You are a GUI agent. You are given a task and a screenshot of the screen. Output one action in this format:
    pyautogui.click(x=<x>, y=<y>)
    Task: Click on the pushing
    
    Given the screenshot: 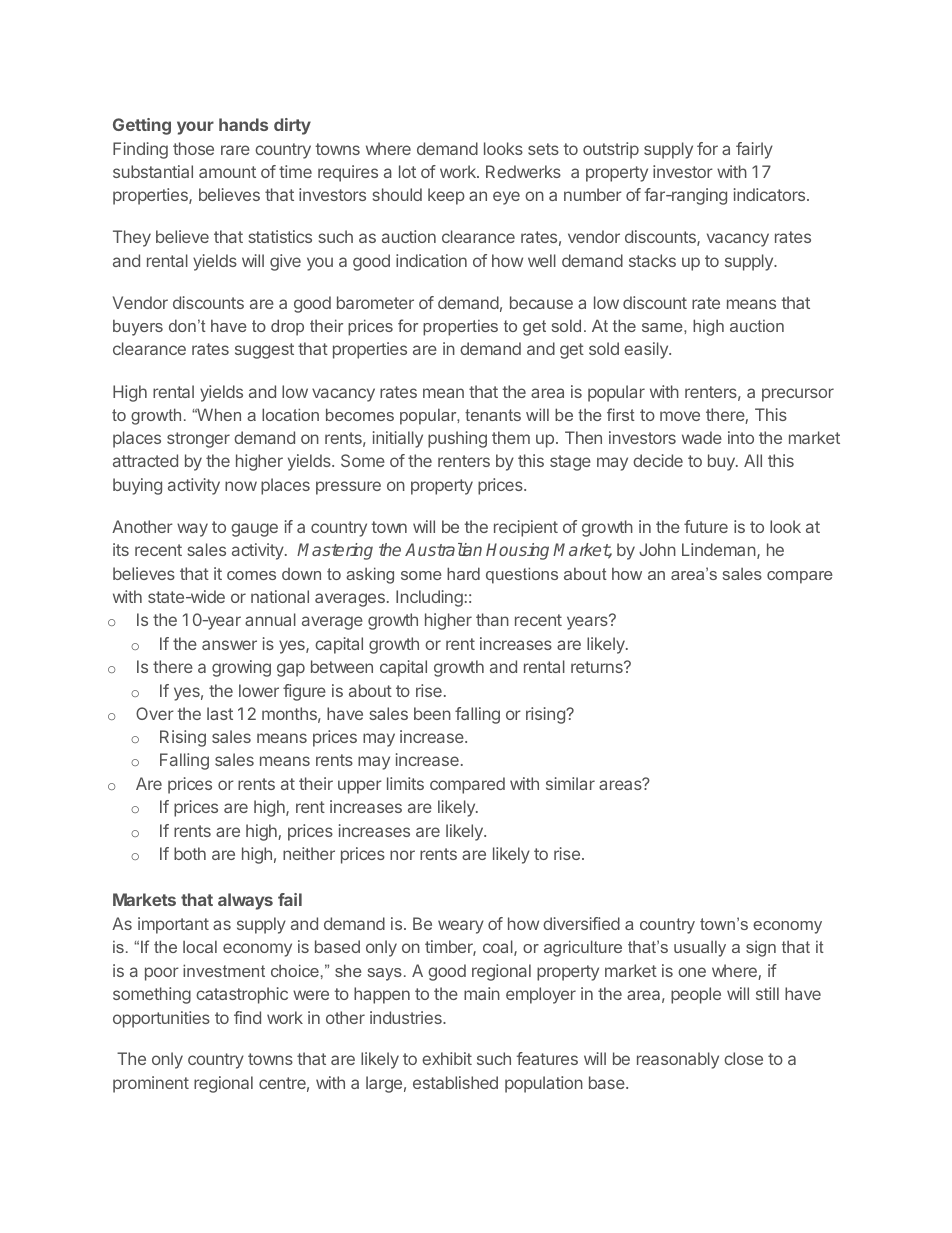 What is the action you would take?
    pyautogui.click(x=457, y=439)
